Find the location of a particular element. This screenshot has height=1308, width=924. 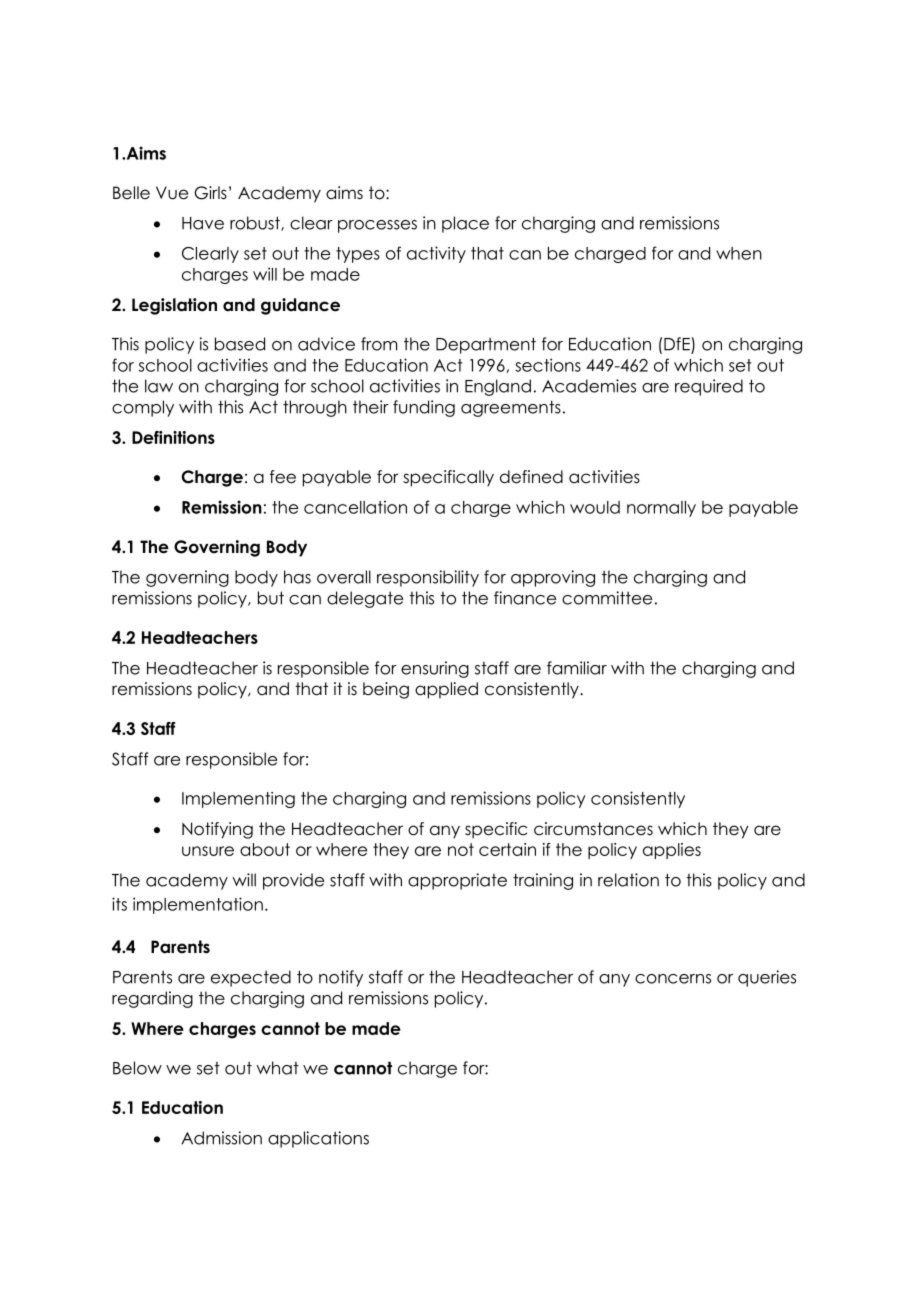

Definitions is located at coordinates (173, 437).
